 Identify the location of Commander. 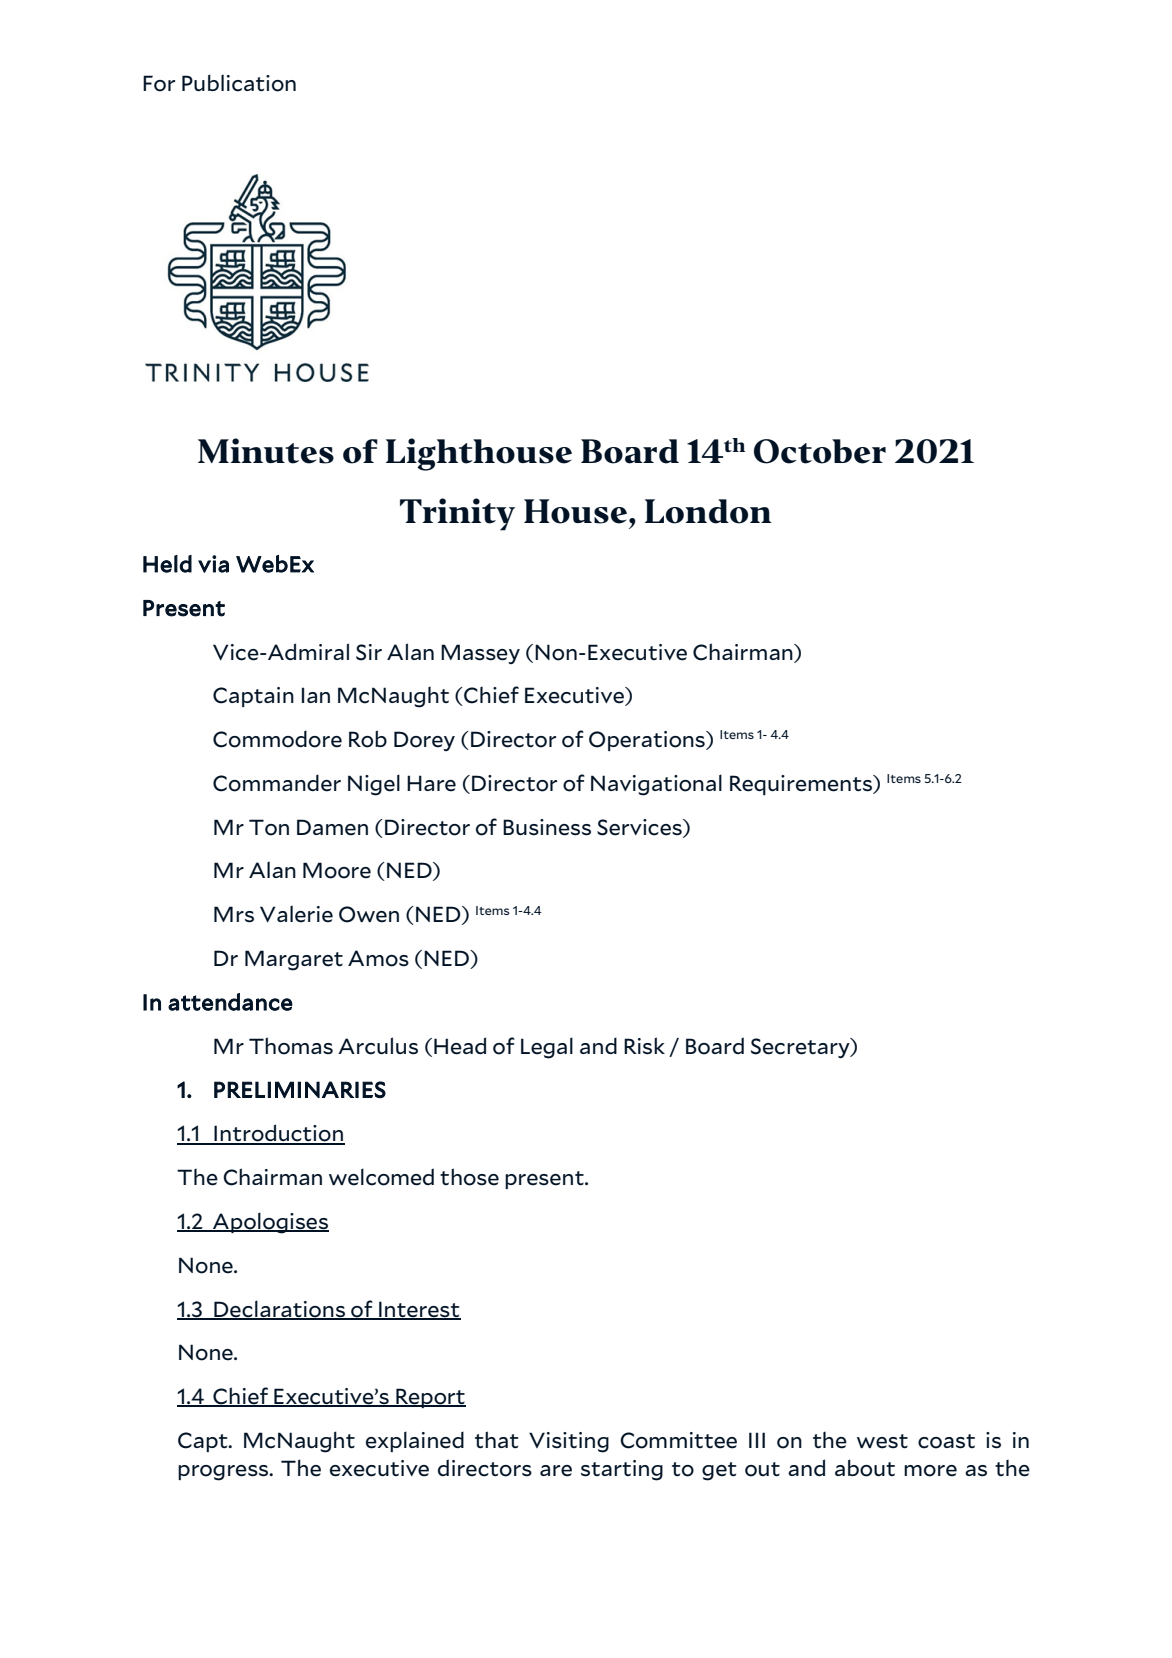
(277, 783).
